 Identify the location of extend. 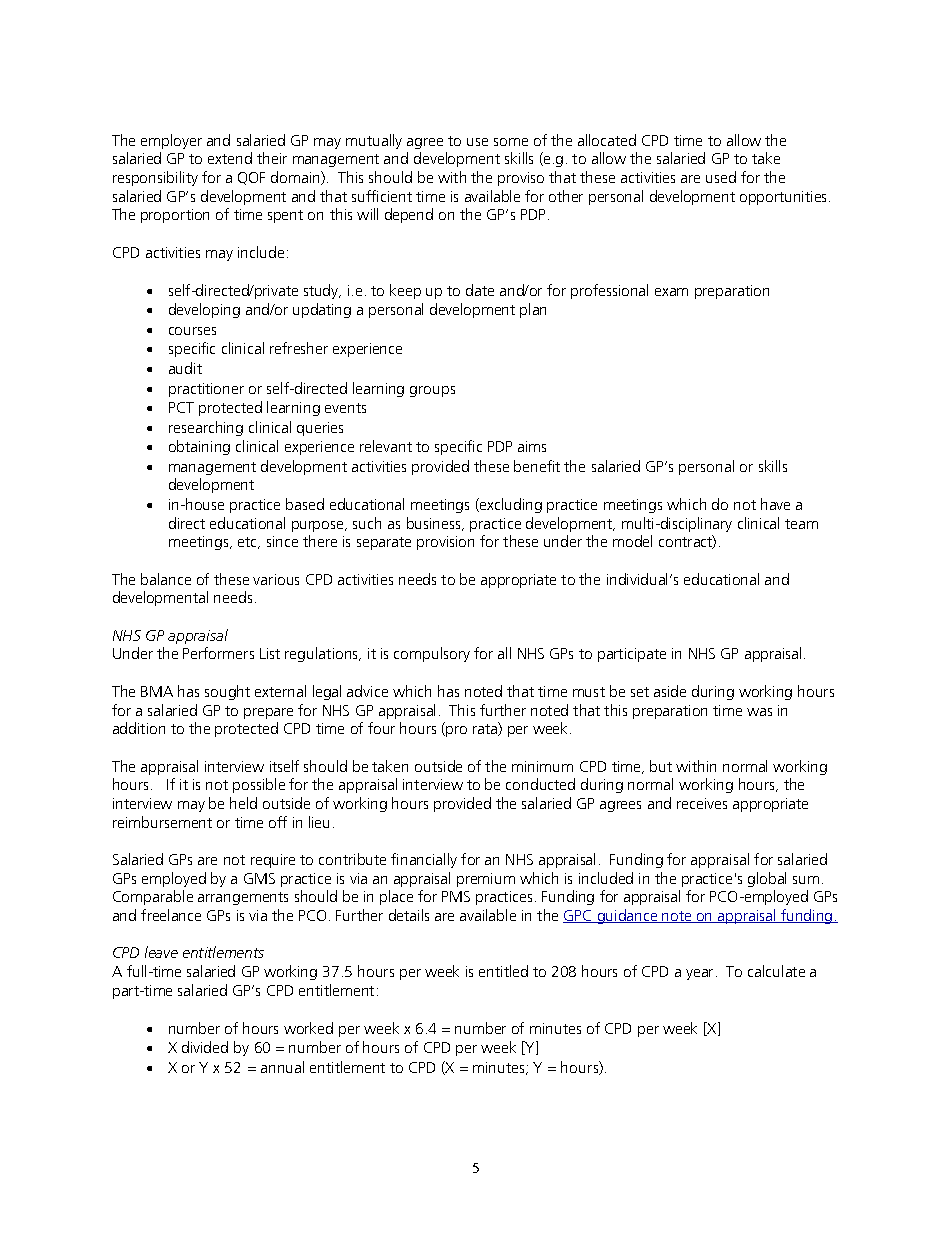
(230, 158).
